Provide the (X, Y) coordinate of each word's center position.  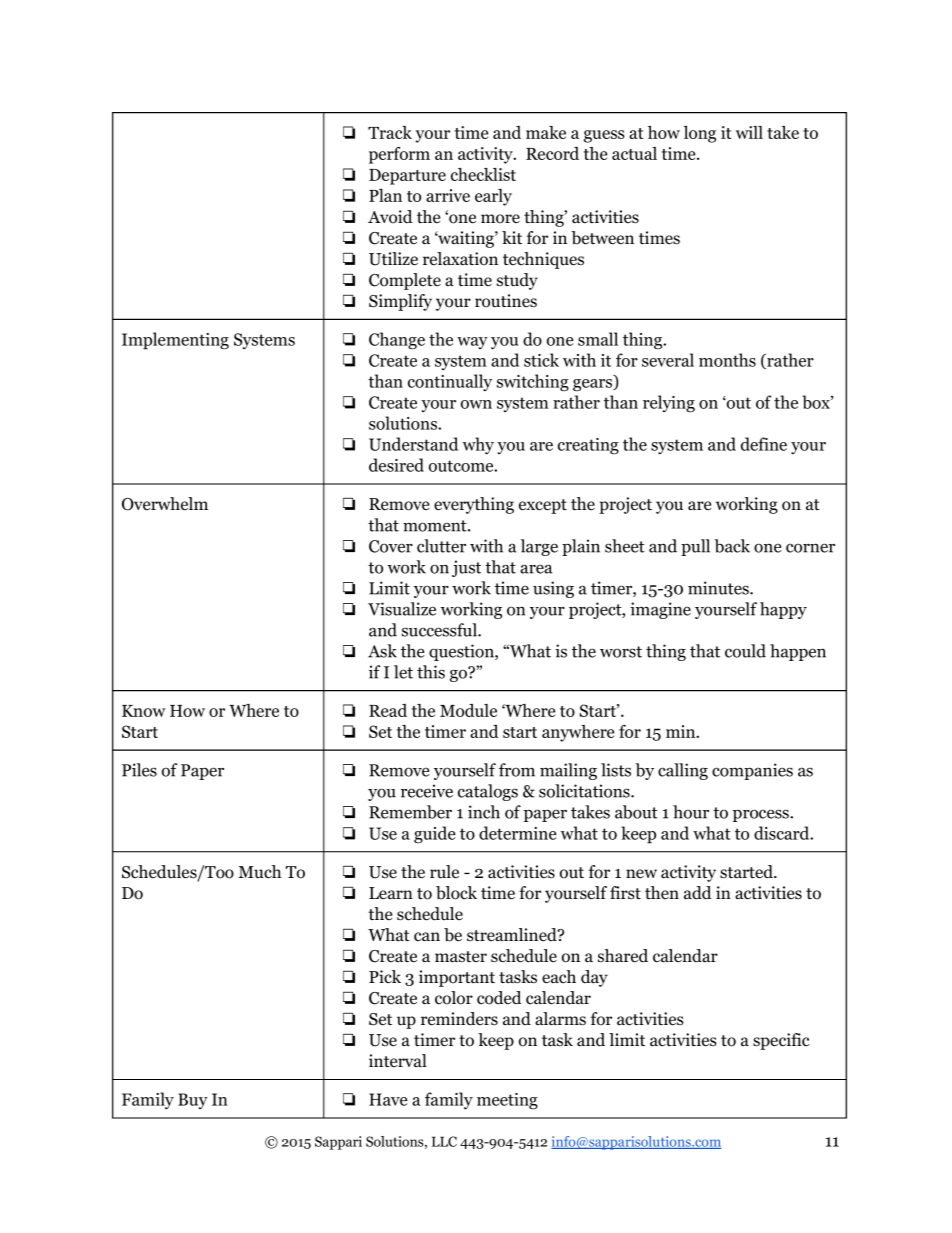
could (745, 651)
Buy (193, 1101)
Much (259, 872)
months (727, 360)
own (476, 404)
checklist (483, 174)
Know (143, 711)
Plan (385, 195)
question (462, 652)
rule (444, 872)
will (749, 132)
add (698, 893)
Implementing (175, 341)
